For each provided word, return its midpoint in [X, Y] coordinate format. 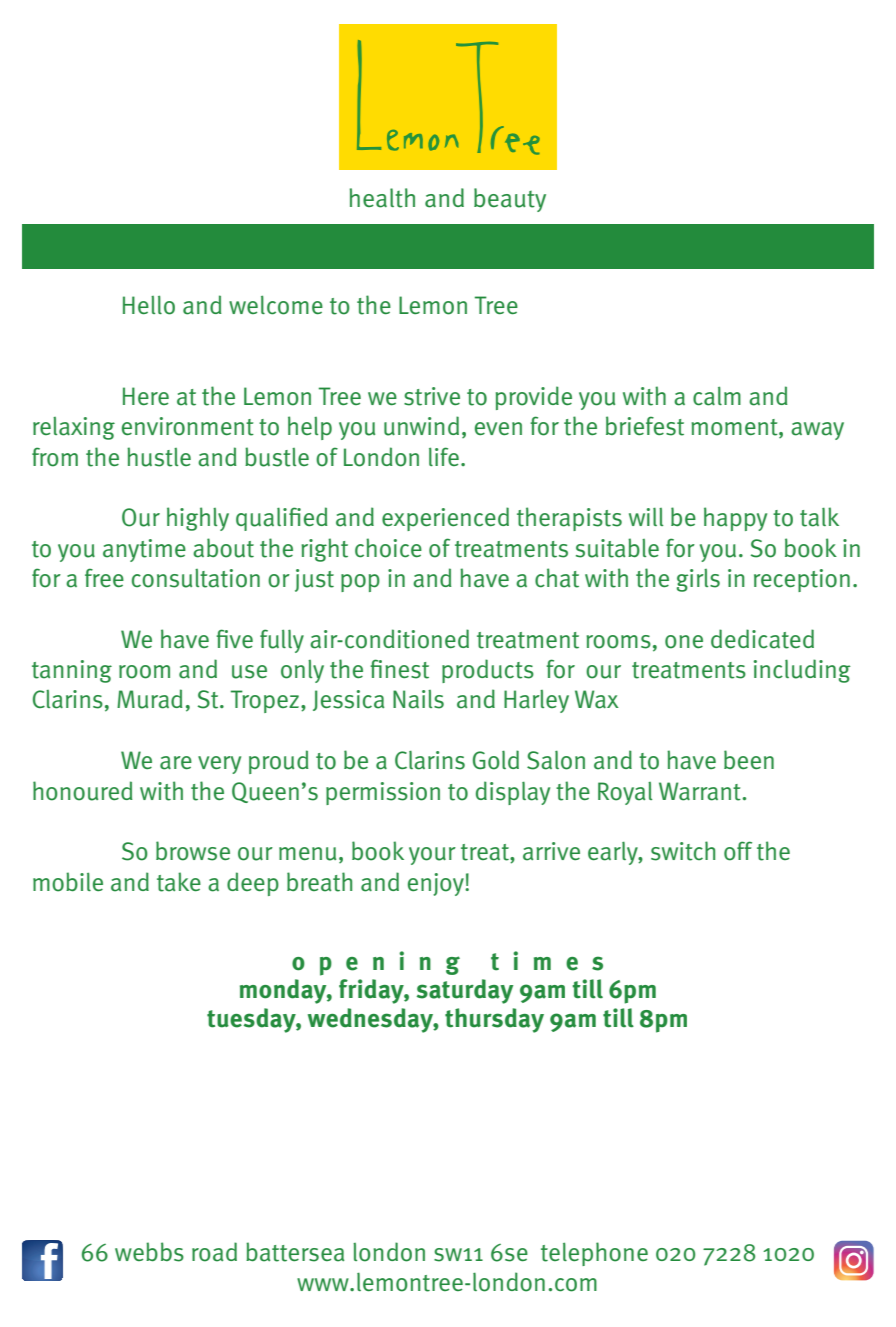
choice [388, 548]
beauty [510, 200]
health [382, 198]
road [214, 1252]
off [738, 851]
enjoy [437, 884]
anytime [144, 550]
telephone [594, 1254]
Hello [149, 305]
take [179, 882]
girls [698, 580]
